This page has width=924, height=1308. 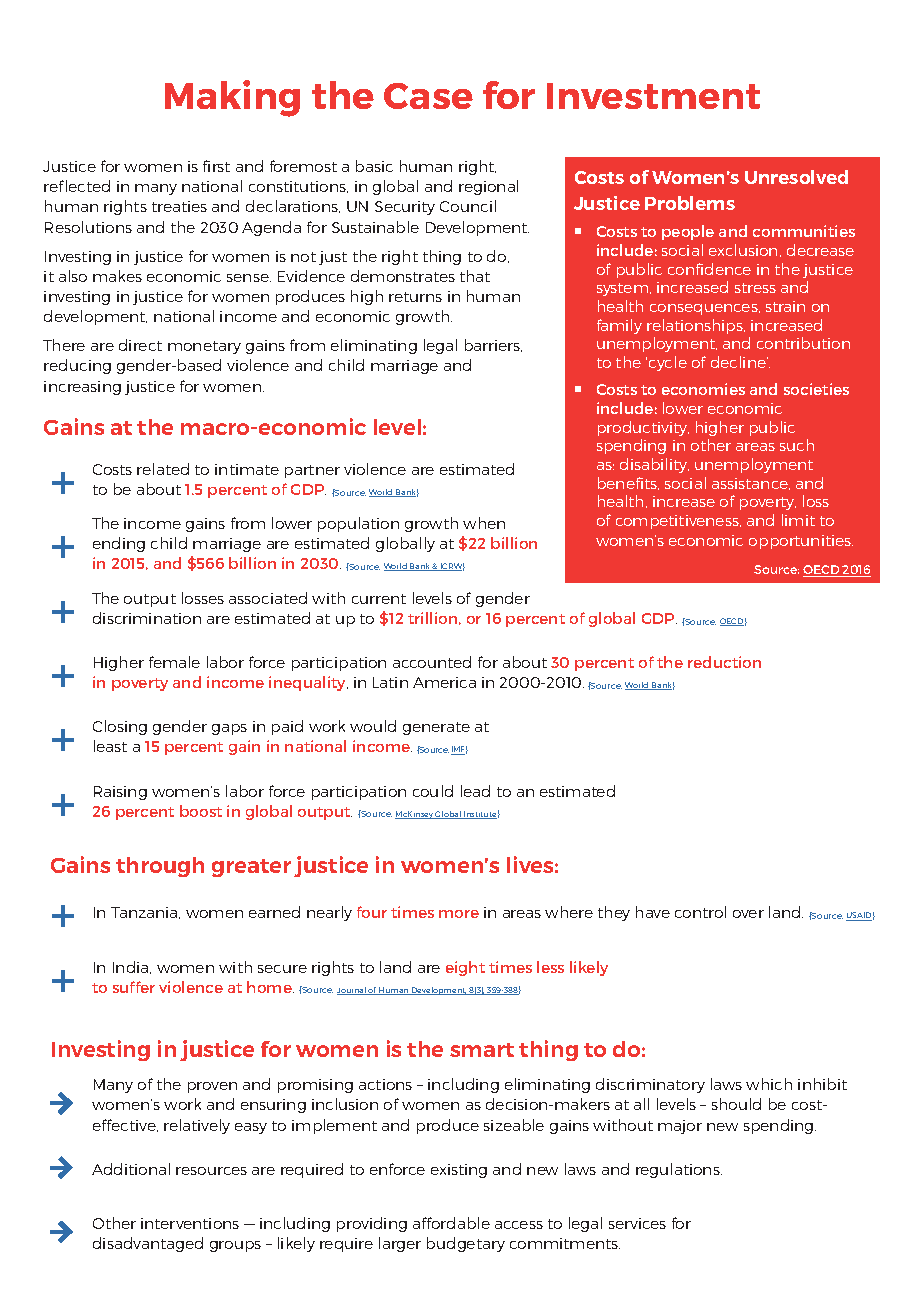 I want to click on interventions, so click(x=190, y=1223).
